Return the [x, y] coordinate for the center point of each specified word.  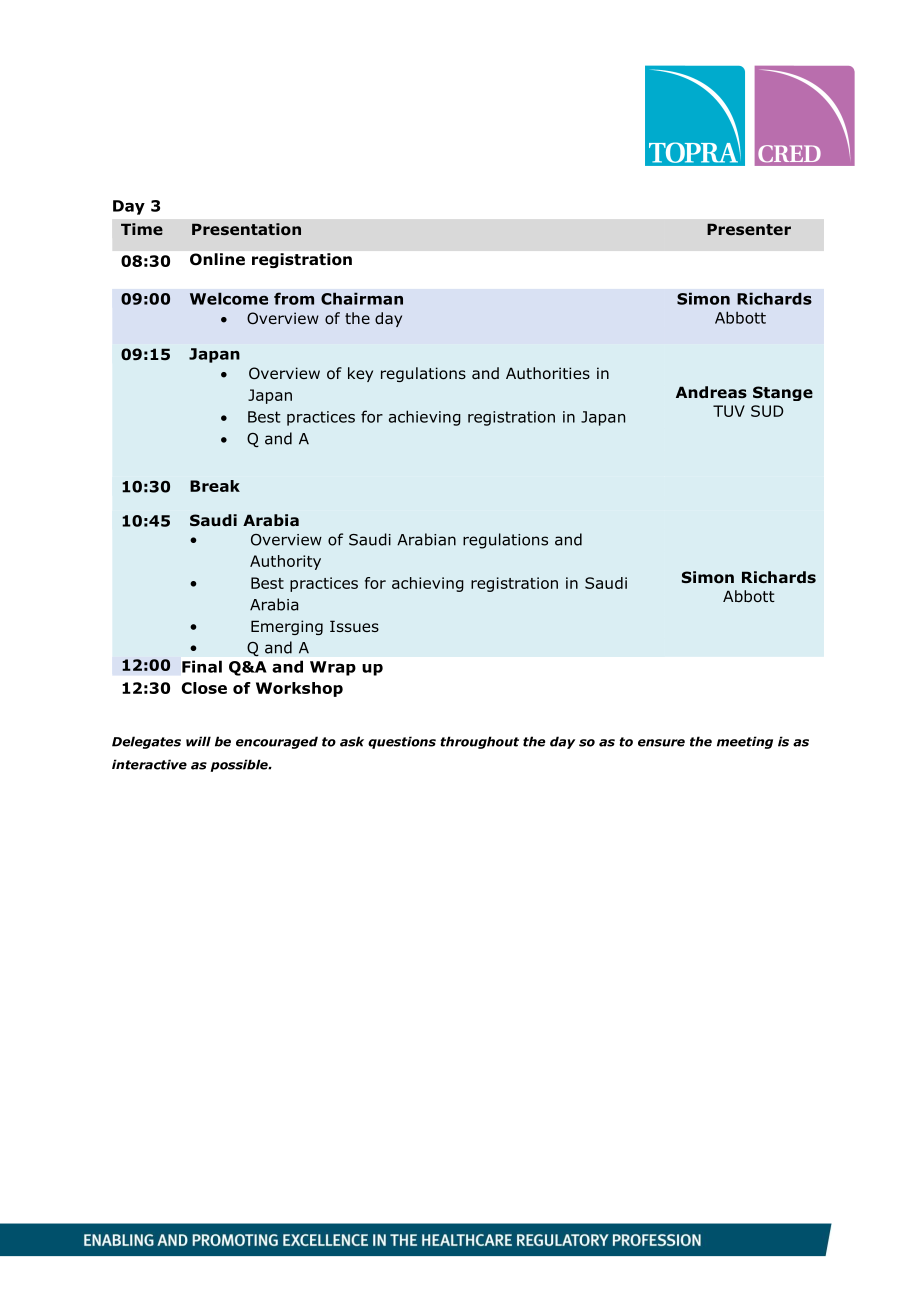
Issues [354, 626]
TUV [729, 411]
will [198, 741]
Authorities [548, 373]
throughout [479, 742]
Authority [285, 562]
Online [217, 259]
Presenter [749, 229]
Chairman [362, 298]
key [360, 374]
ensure [661, 743]
